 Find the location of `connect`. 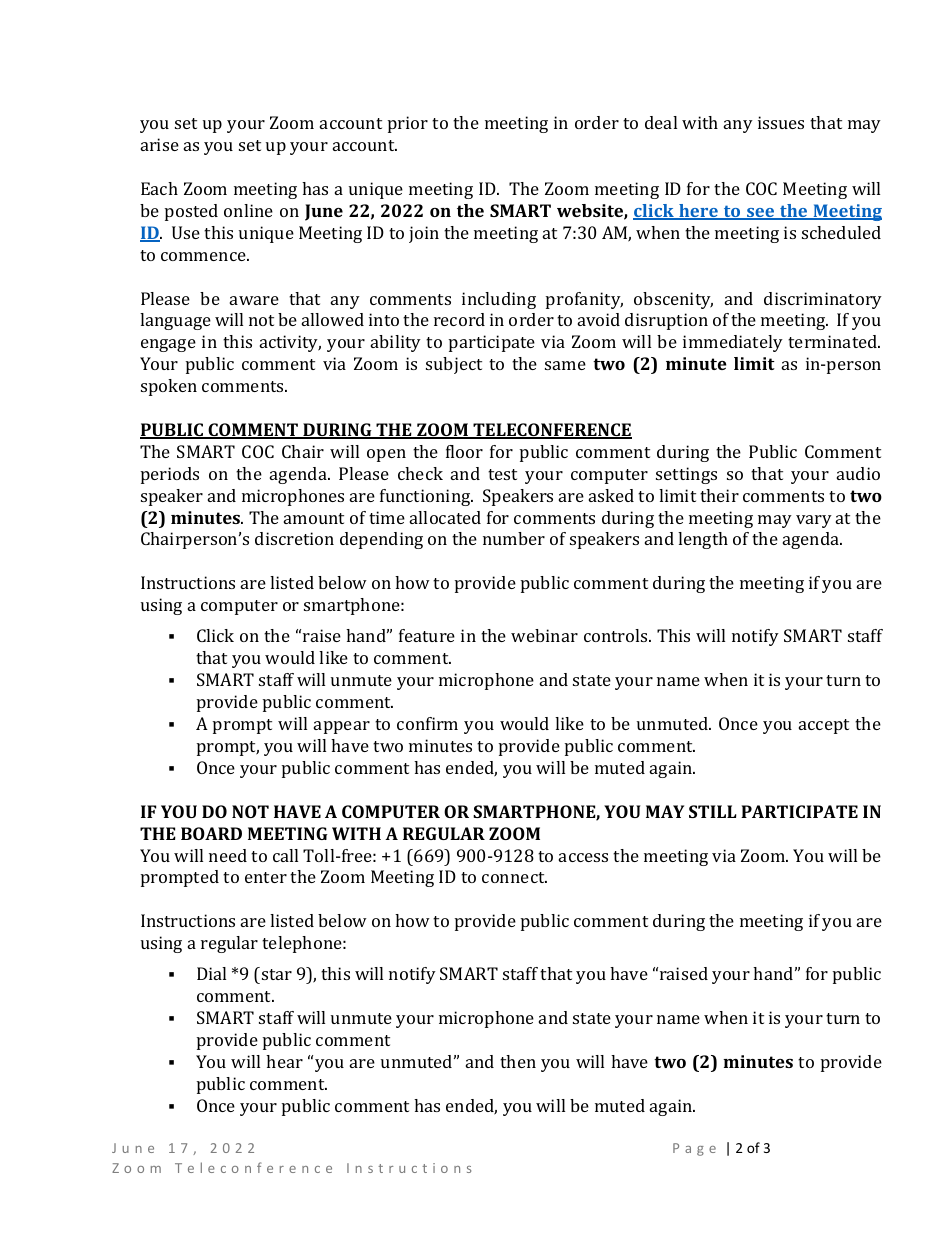

connect is located at coordinates (514, 877).
